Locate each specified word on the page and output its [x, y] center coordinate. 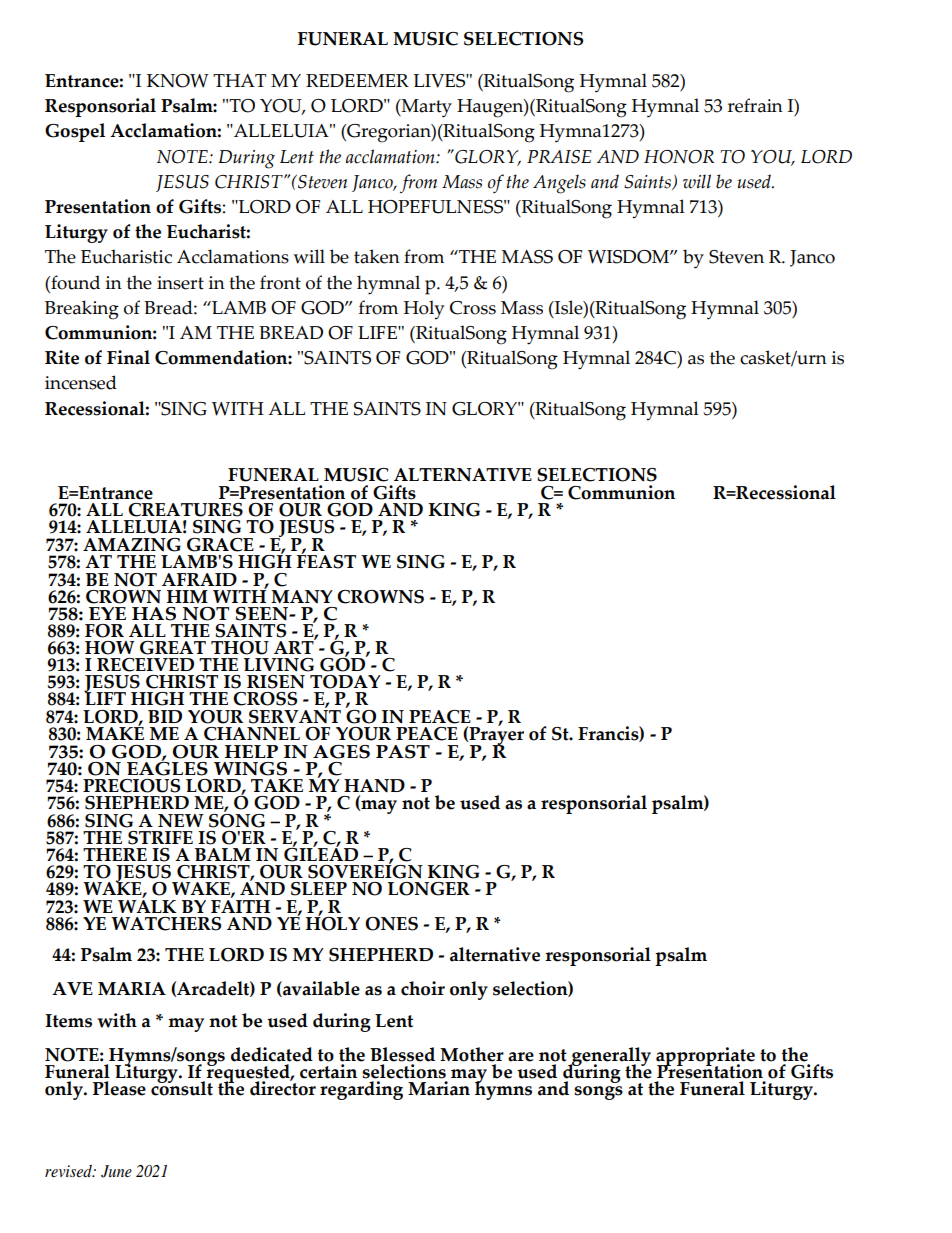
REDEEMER [357, 80]
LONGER [429, 889]
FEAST [326, 560]
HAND [374, 785]
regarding [361, 1090]
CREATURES [185, 510]
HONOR [679, 157]
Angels [559, 184]
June [116, 1171]
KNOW [178, 81]
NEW [181, 821]
